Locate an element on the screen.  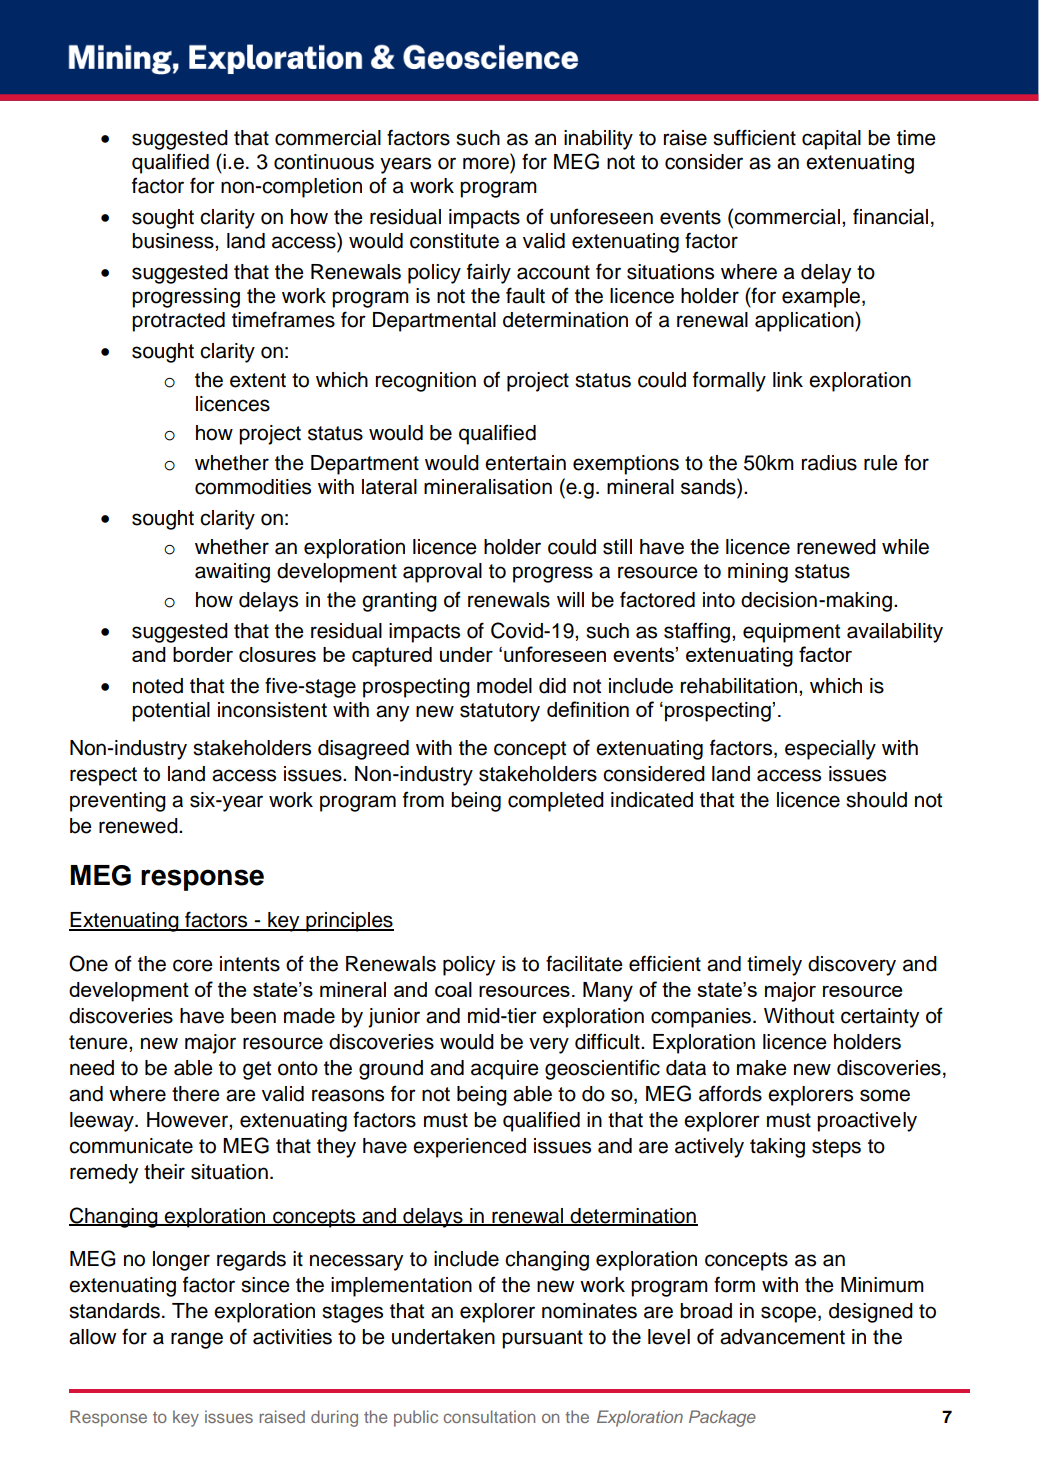
range is located at coordinates (197, 1340).
